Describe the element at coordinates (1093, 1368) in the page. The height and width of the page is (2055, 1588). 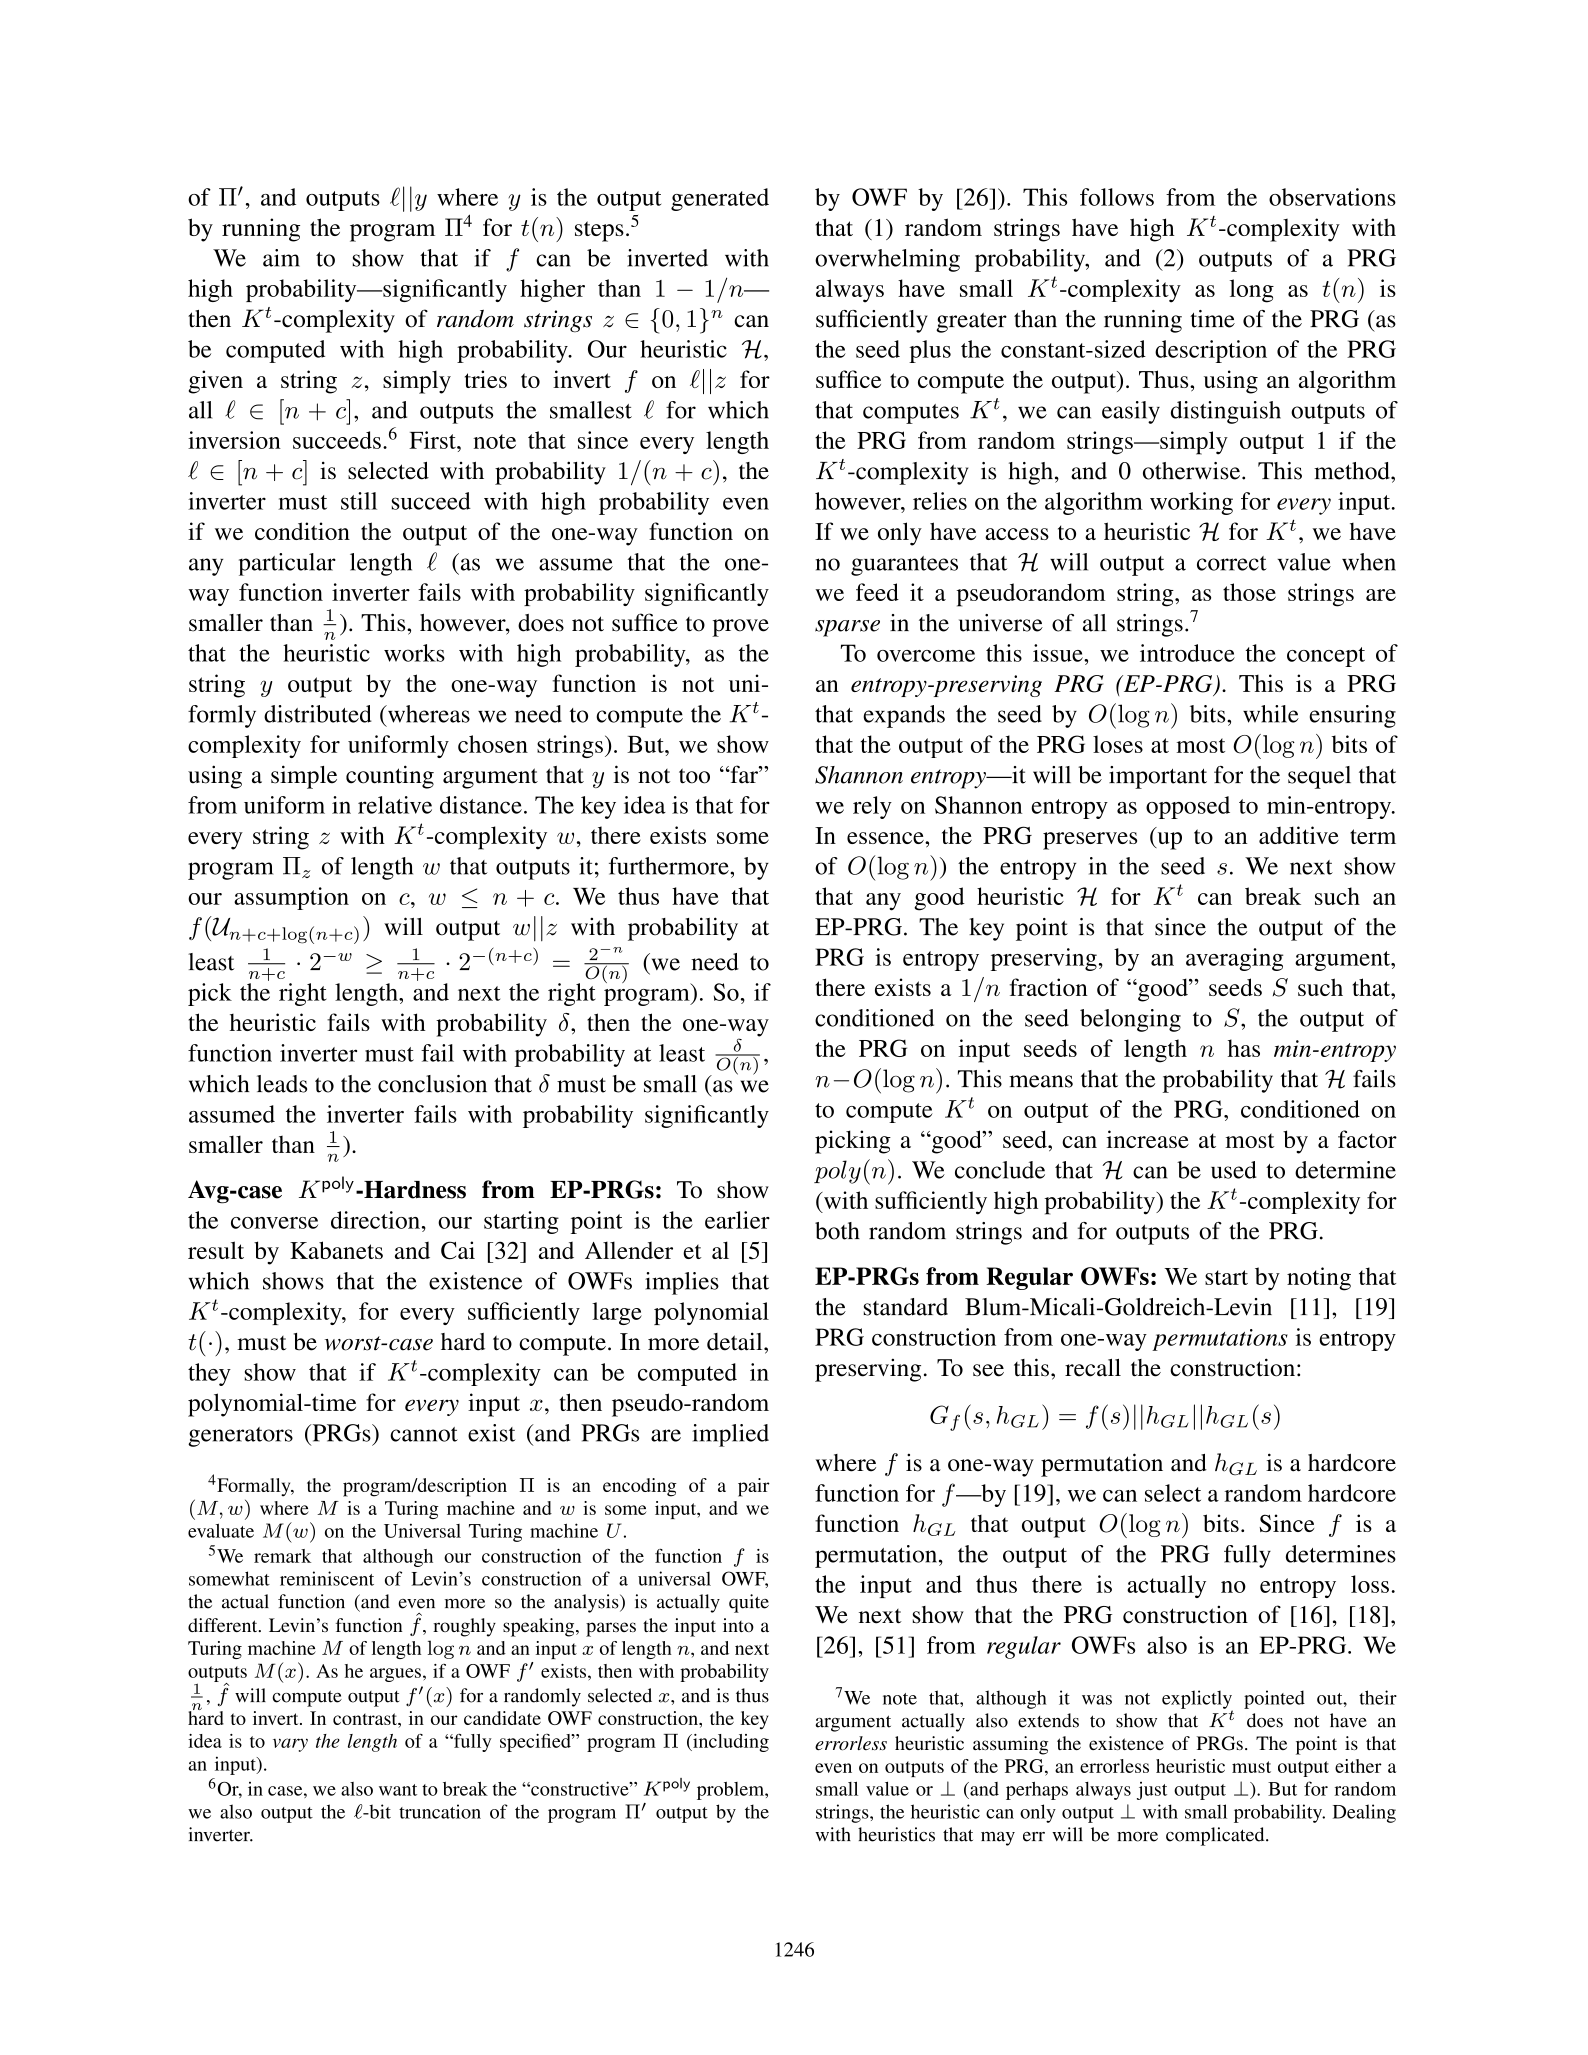
I see `recall` at that location.
